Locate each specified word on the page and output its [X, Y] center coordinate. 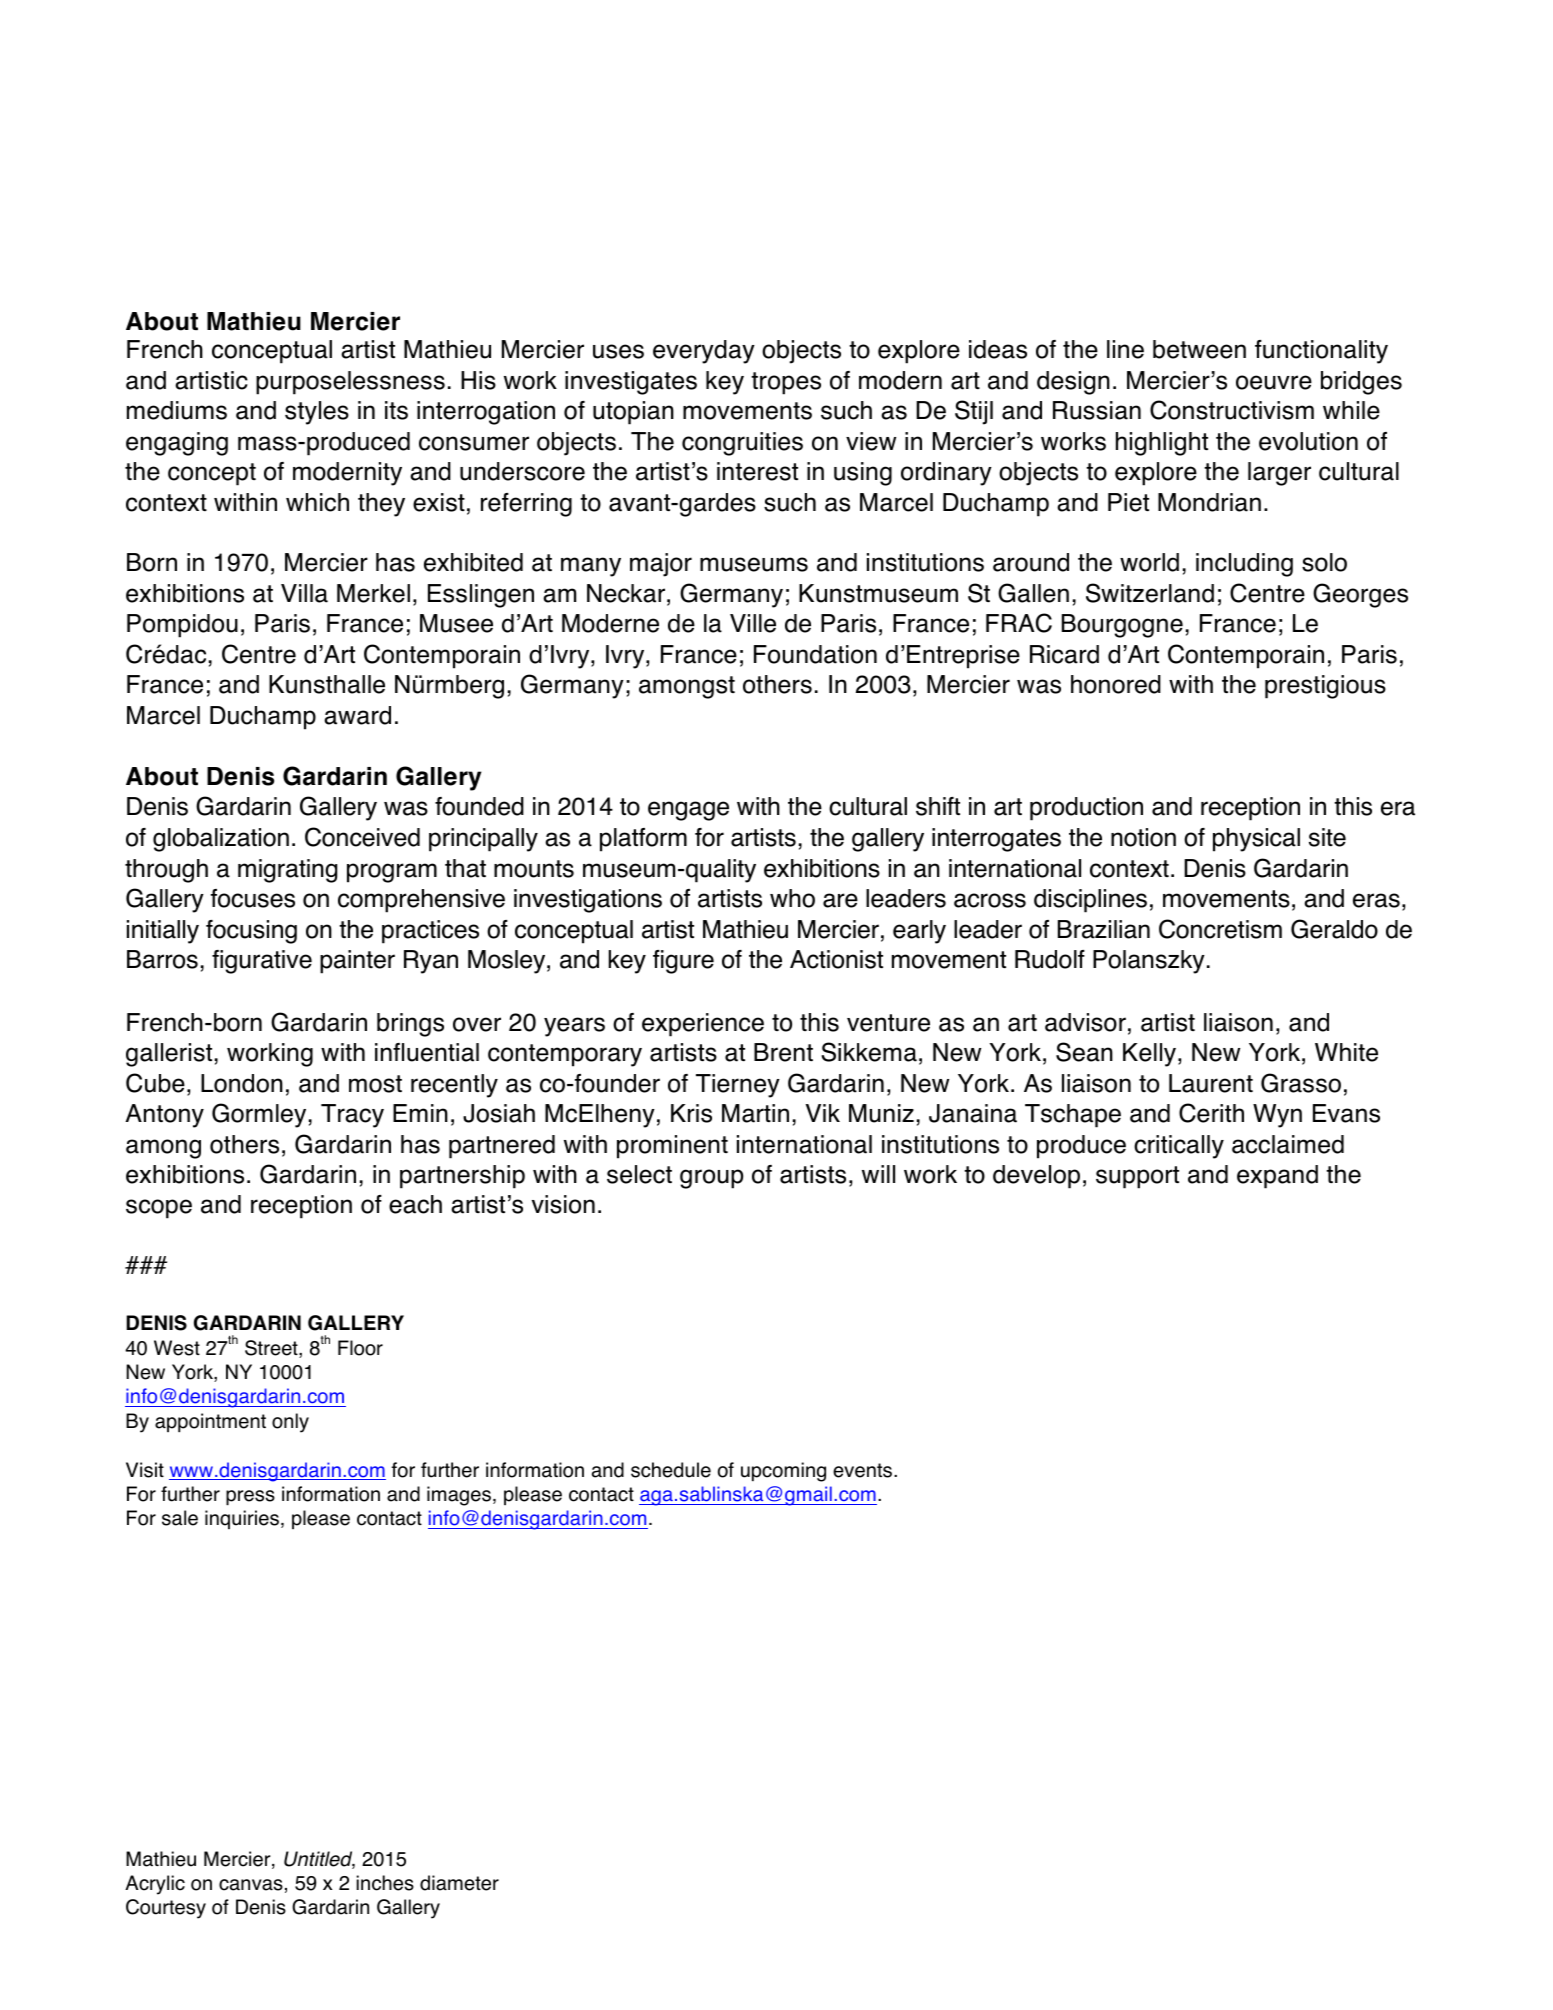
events [864, 1470]
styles [317, 413]
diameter [459, 1883]
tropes [786, 383]
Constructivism [1232, 410]
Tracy [352, 1116]
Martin [755, 1113]
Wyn [1277, 1116]
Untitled [319, 1860]
